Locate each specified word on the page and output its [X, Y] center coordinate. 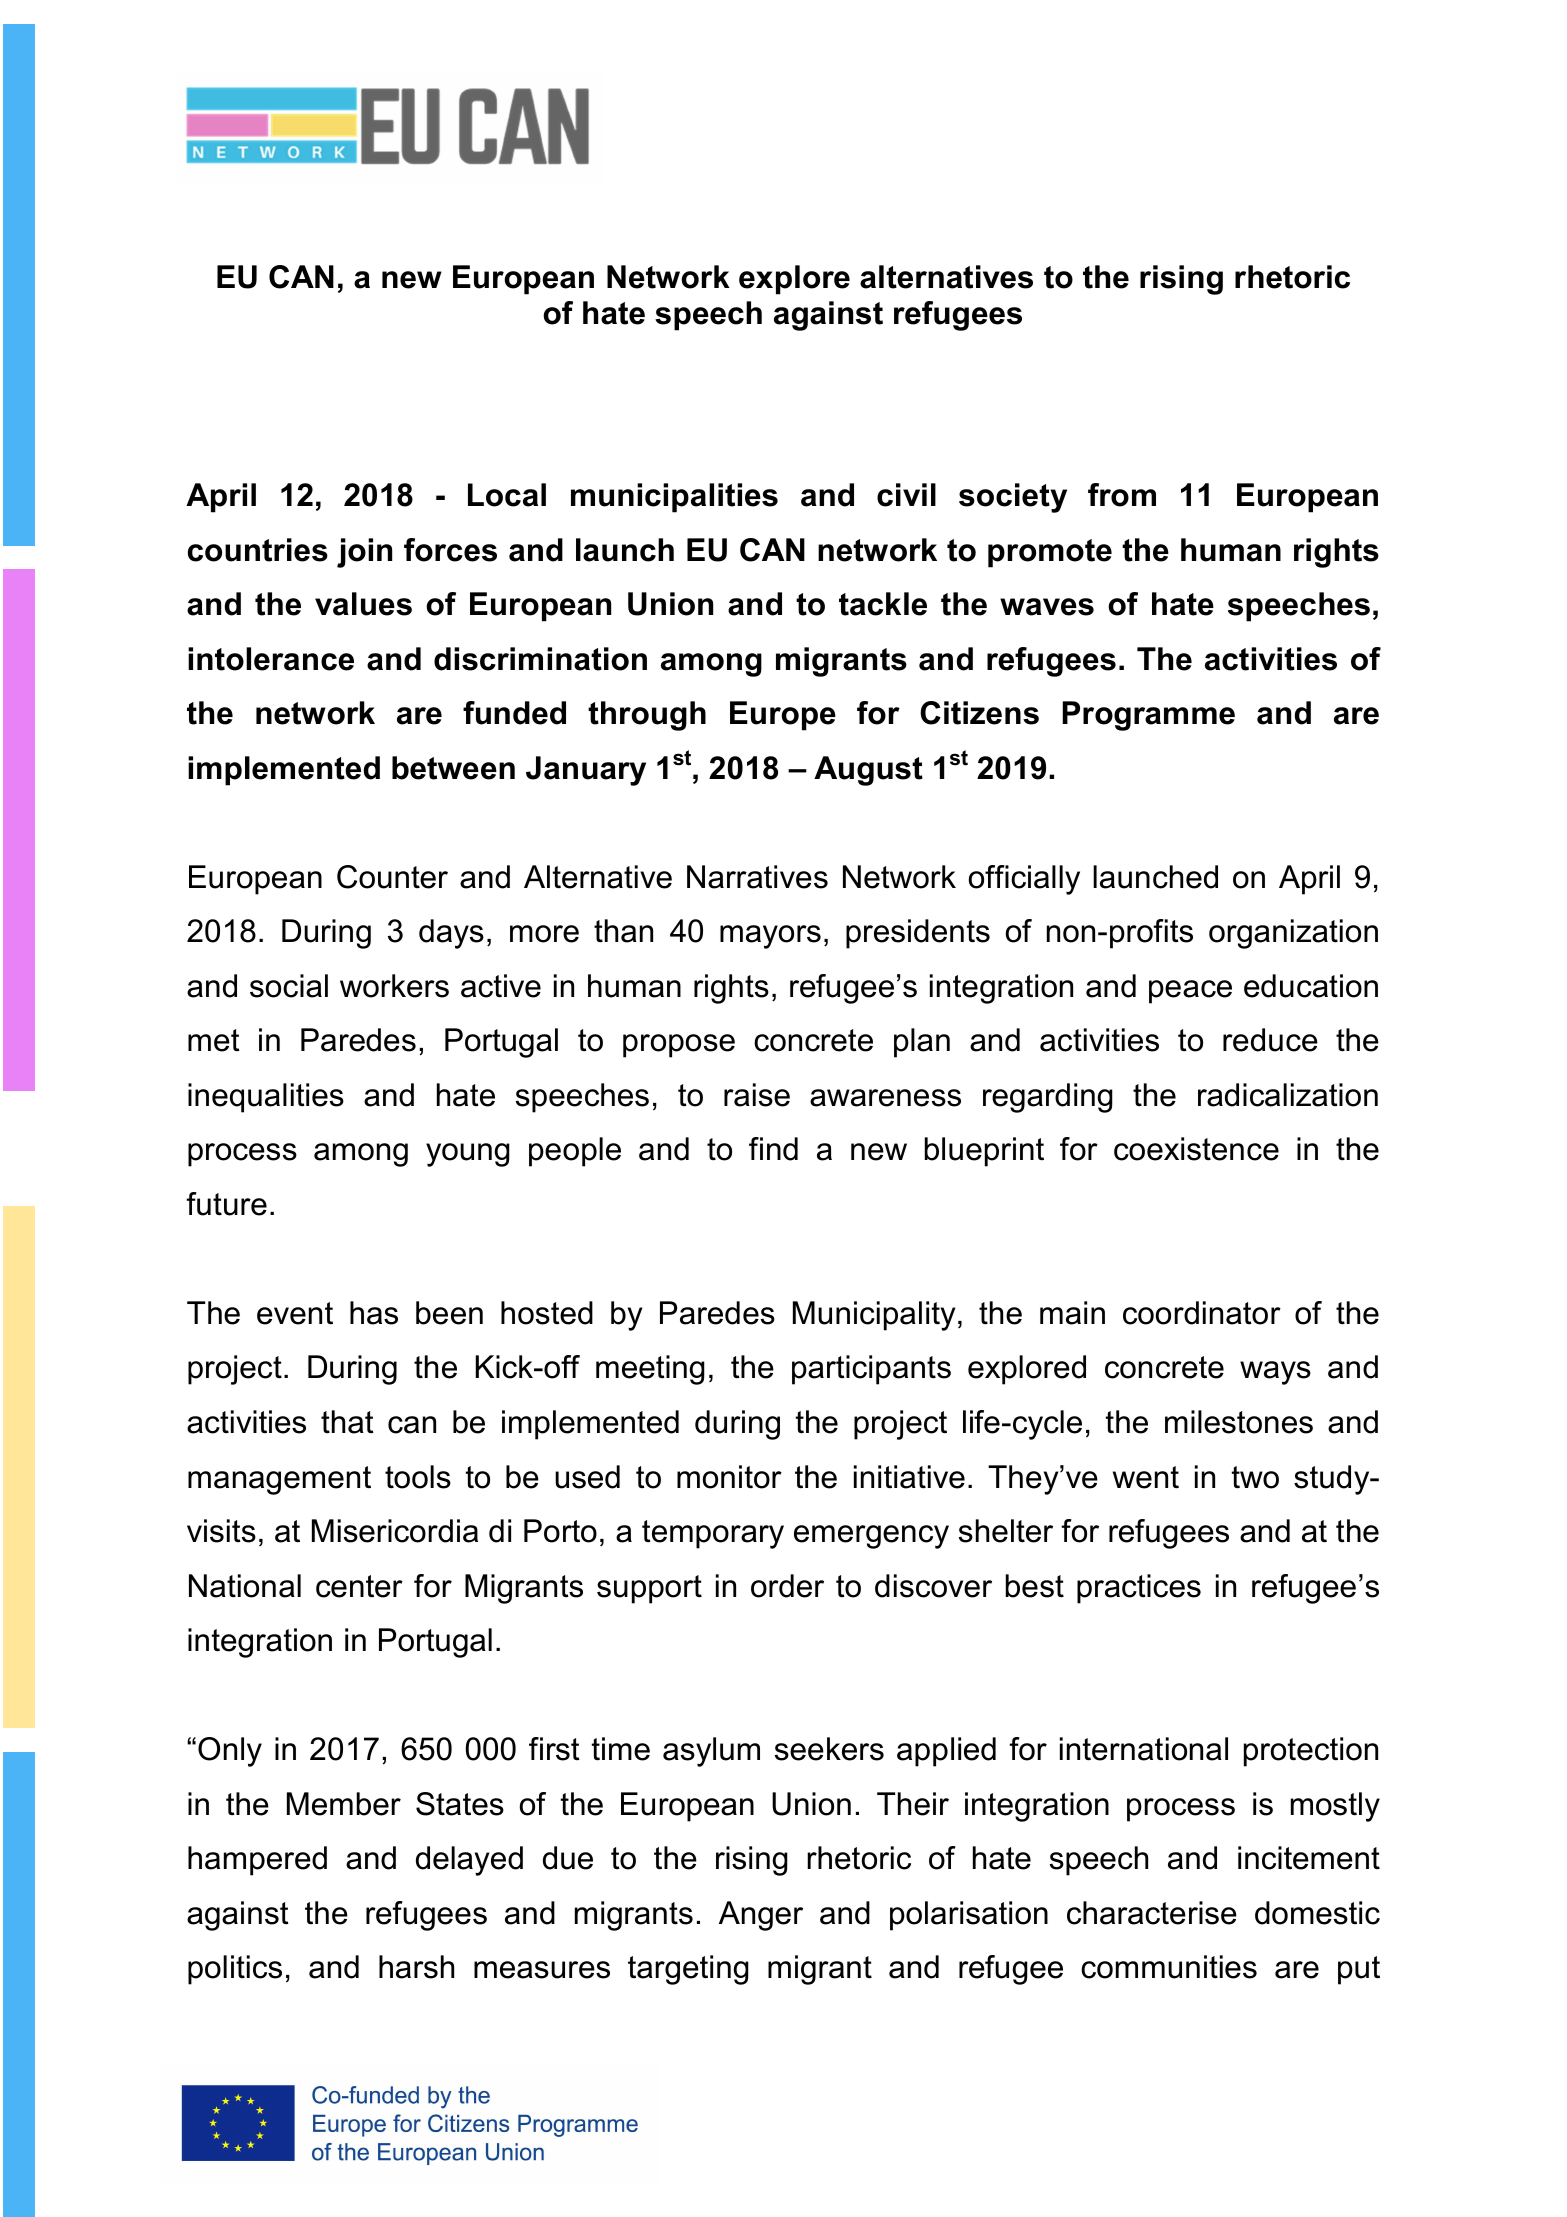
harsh [416, 1967]
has [374, 1313]
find [773, 1149]
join [364, 553]
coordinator [1202, 1313]
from [1122, 495]
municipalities [674, 498]
